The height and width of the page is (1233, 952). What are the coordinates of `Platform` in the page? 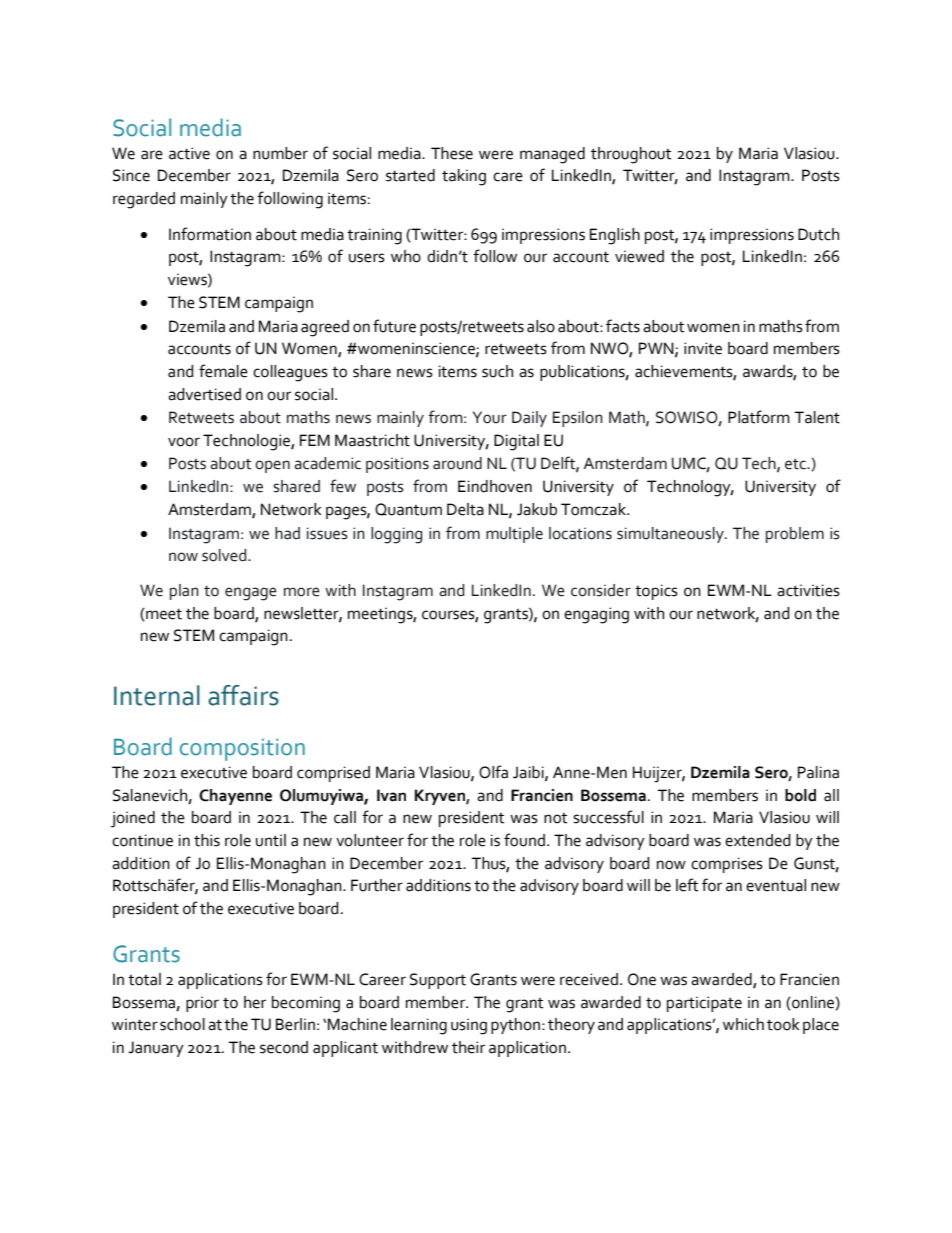 It's located at (759, 417).
